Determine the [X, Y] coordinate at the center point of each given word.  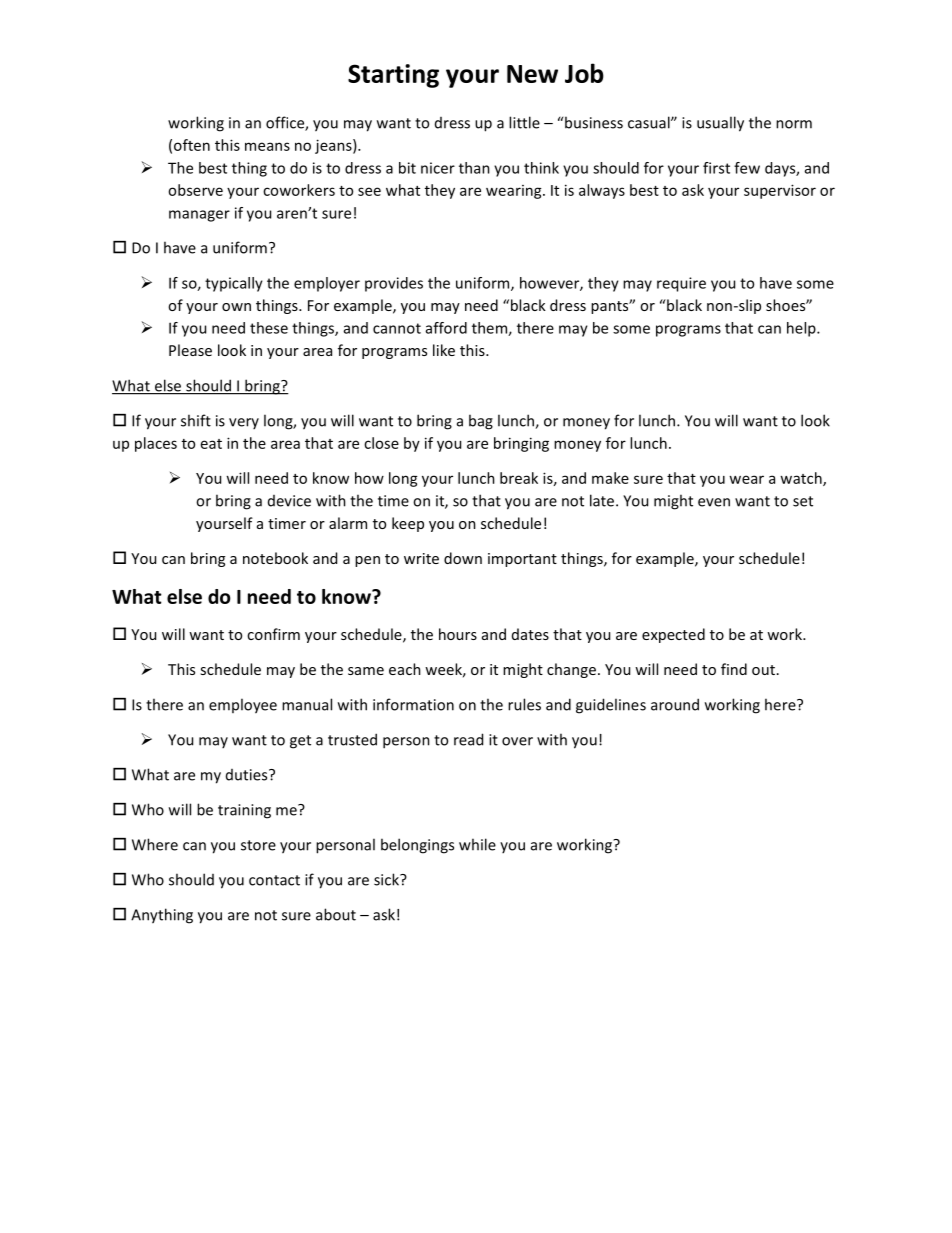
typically [234, 284]
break [519, 478]
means [267, 146]
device [289, 501]
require [681, 284]
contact [274, 880]
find [734, 669]
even [714, 502]
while [477, 844]
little [524, 122]
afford [446, 328]
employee [243, 706]
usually [720, 124]
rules [524, 704]
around [675, 704]
